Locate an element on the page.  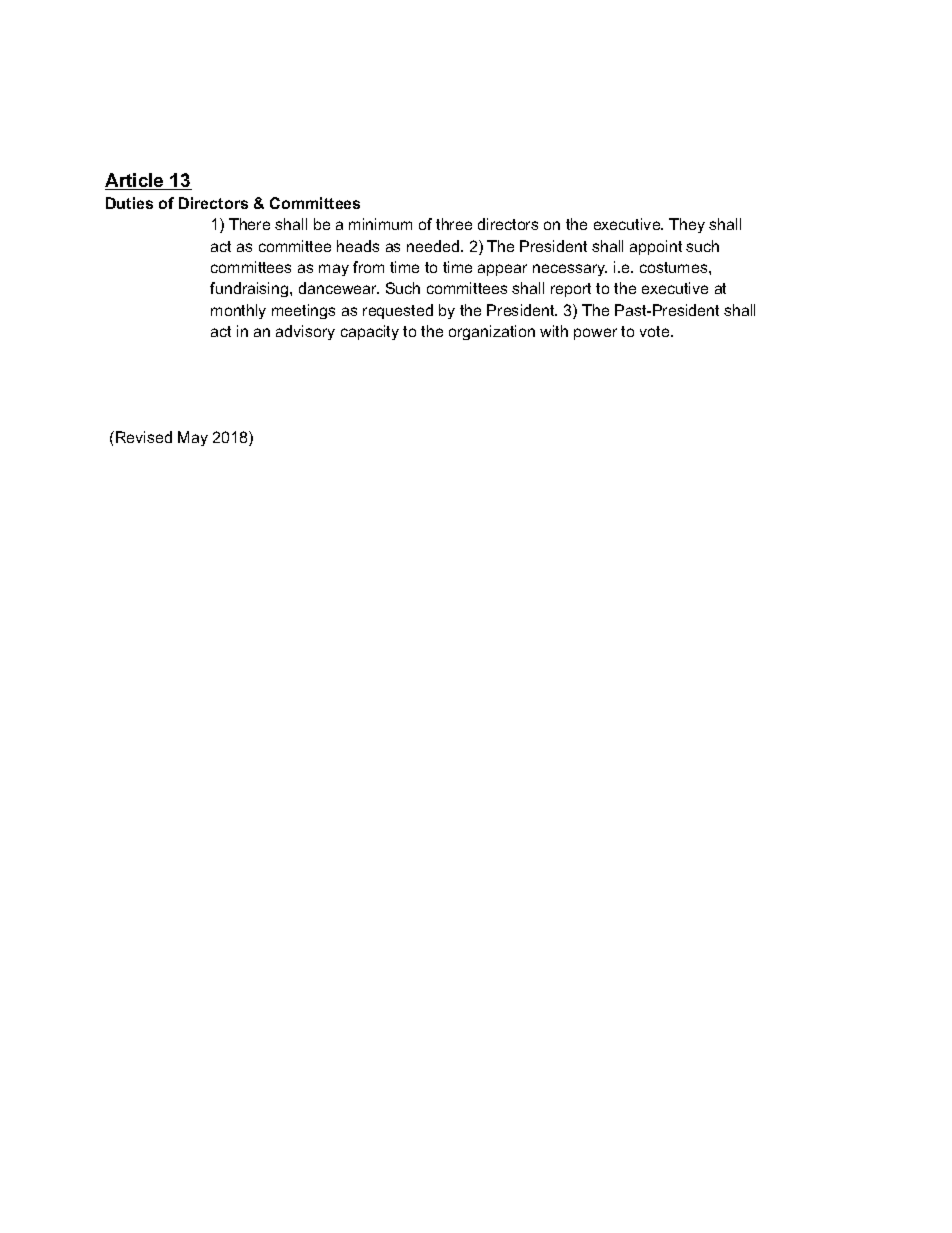
appoint is located at coordinates (656, 247).
